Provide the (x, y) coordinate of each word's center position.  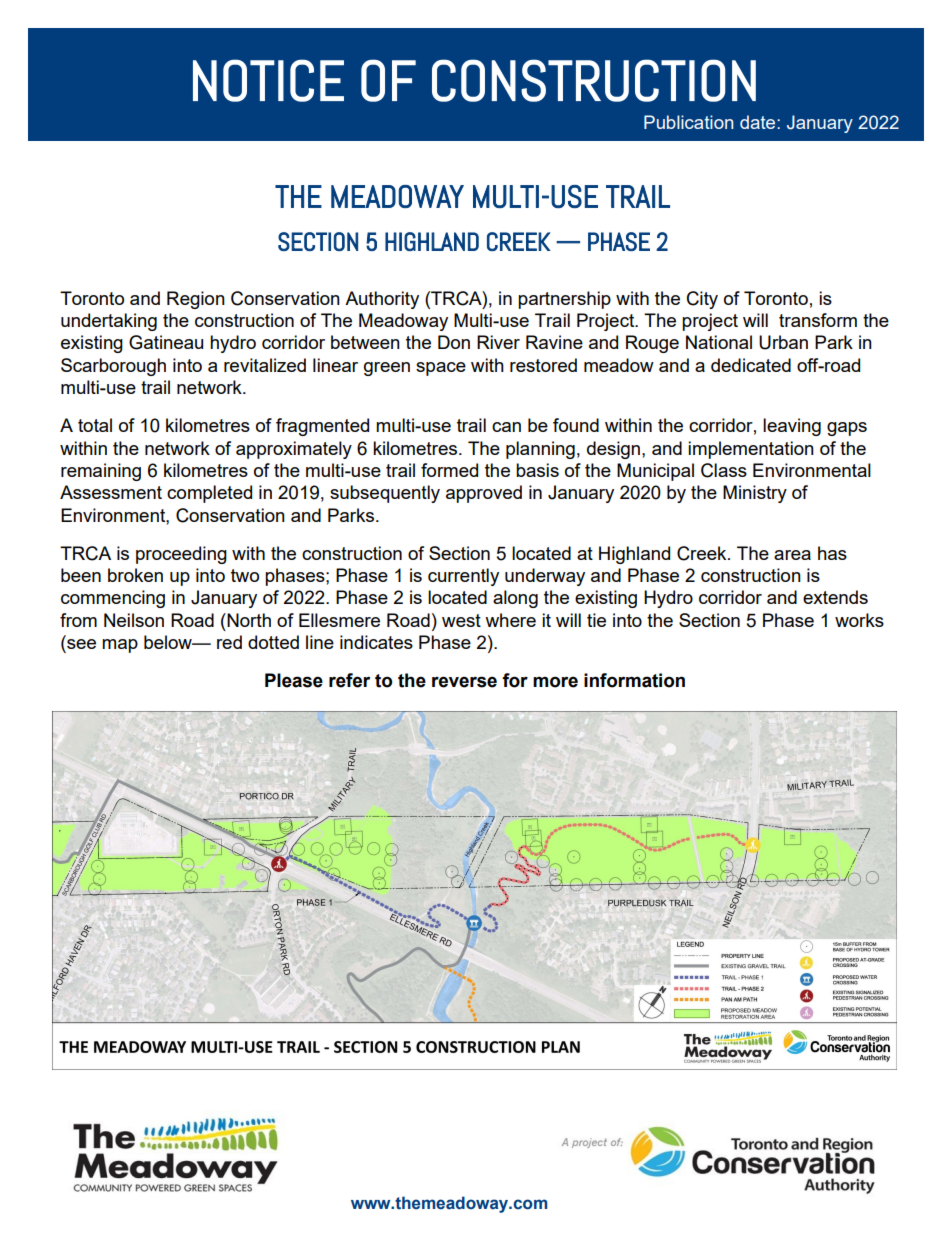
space (441, 369)
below (169, 642)
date (759, 122)
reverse (464, 682)
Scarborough (113, 367)
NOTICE (268, 80)
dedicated (751, 365)
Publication (688, 122)
